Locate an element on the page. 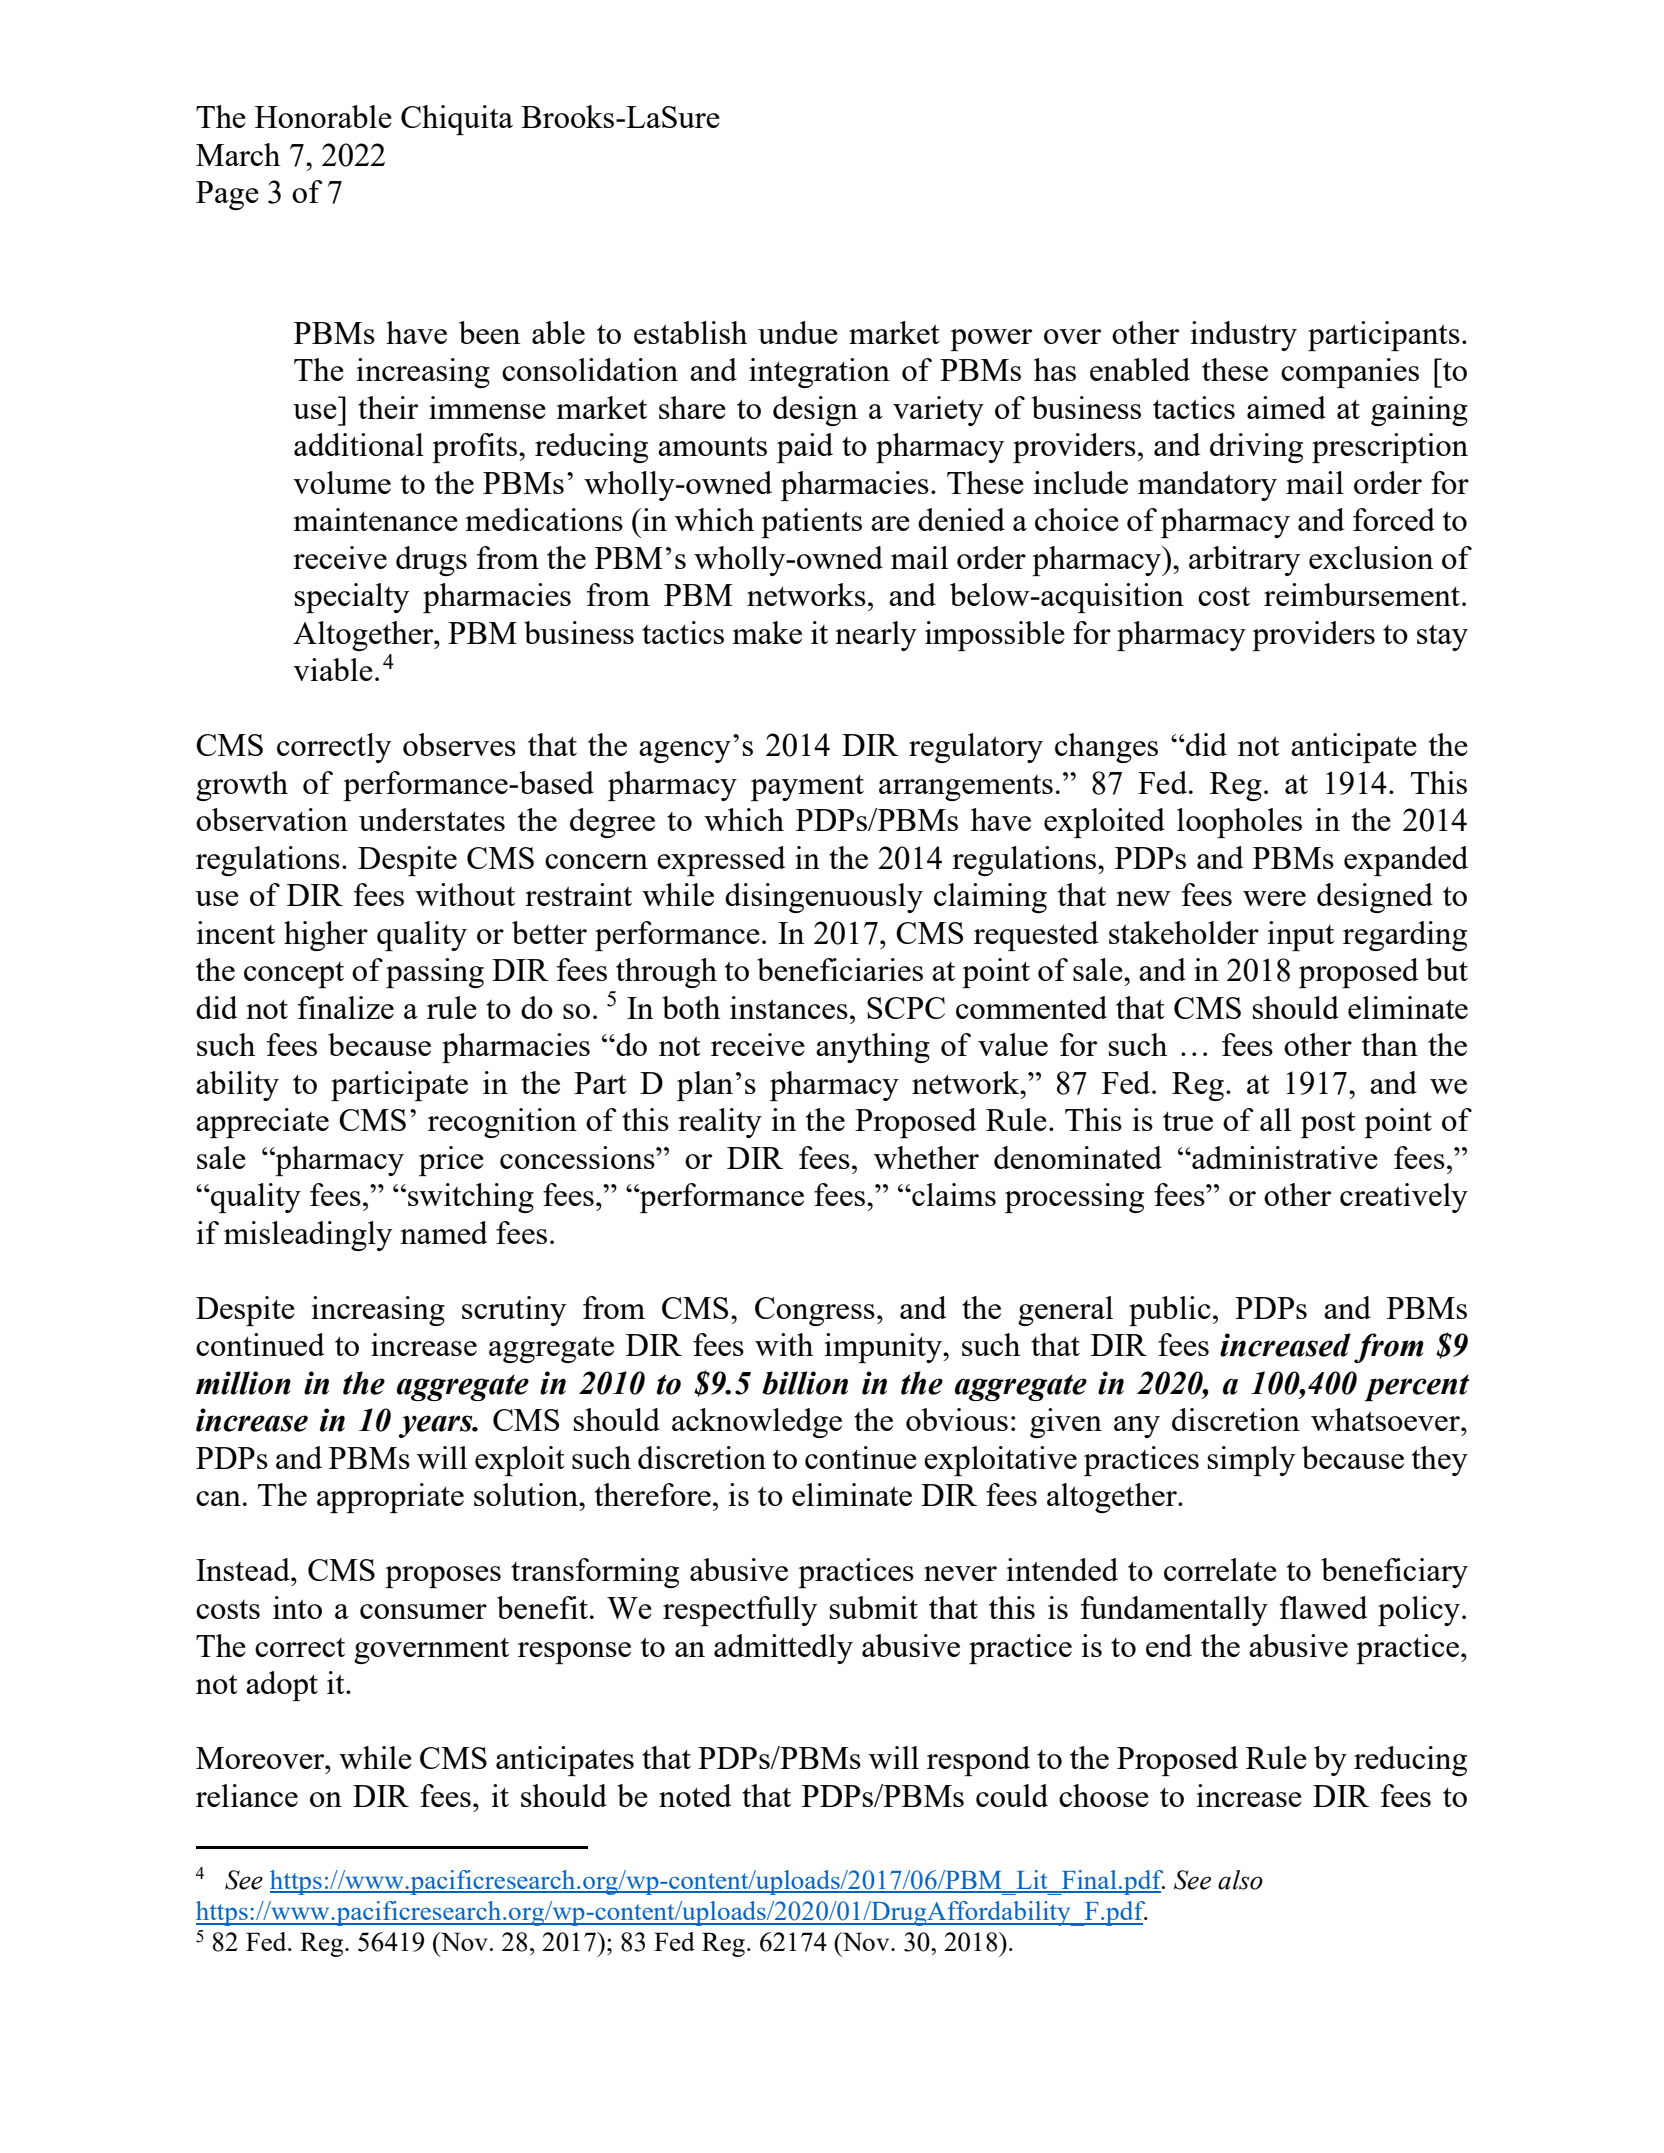 Image resolution: width=1664 pixels, height=2153 pixels. industry is located at coordinates (1244, 336).
